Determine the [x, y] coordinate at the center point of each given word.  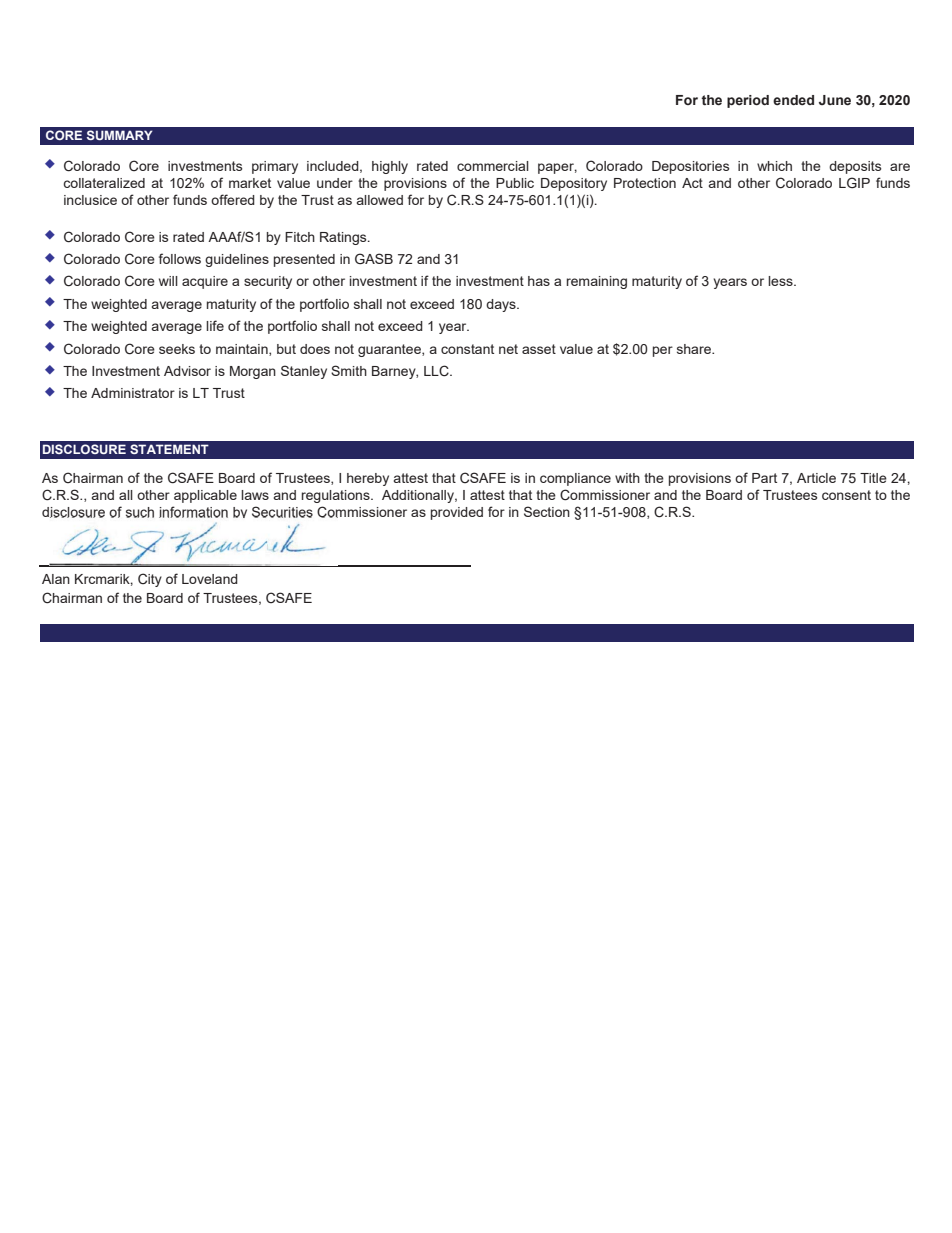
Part [764, 478]
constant [467, 349]
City [150, 580]
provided [457, 513]
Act [692, 183]
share [695, 349]
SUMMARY [119, 135]
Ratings [344, 238]
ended [793, 100]
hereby [368, 479]
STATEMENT [169, 449]
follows [180, 258]
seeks [177, 349]
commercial [493, 166]
